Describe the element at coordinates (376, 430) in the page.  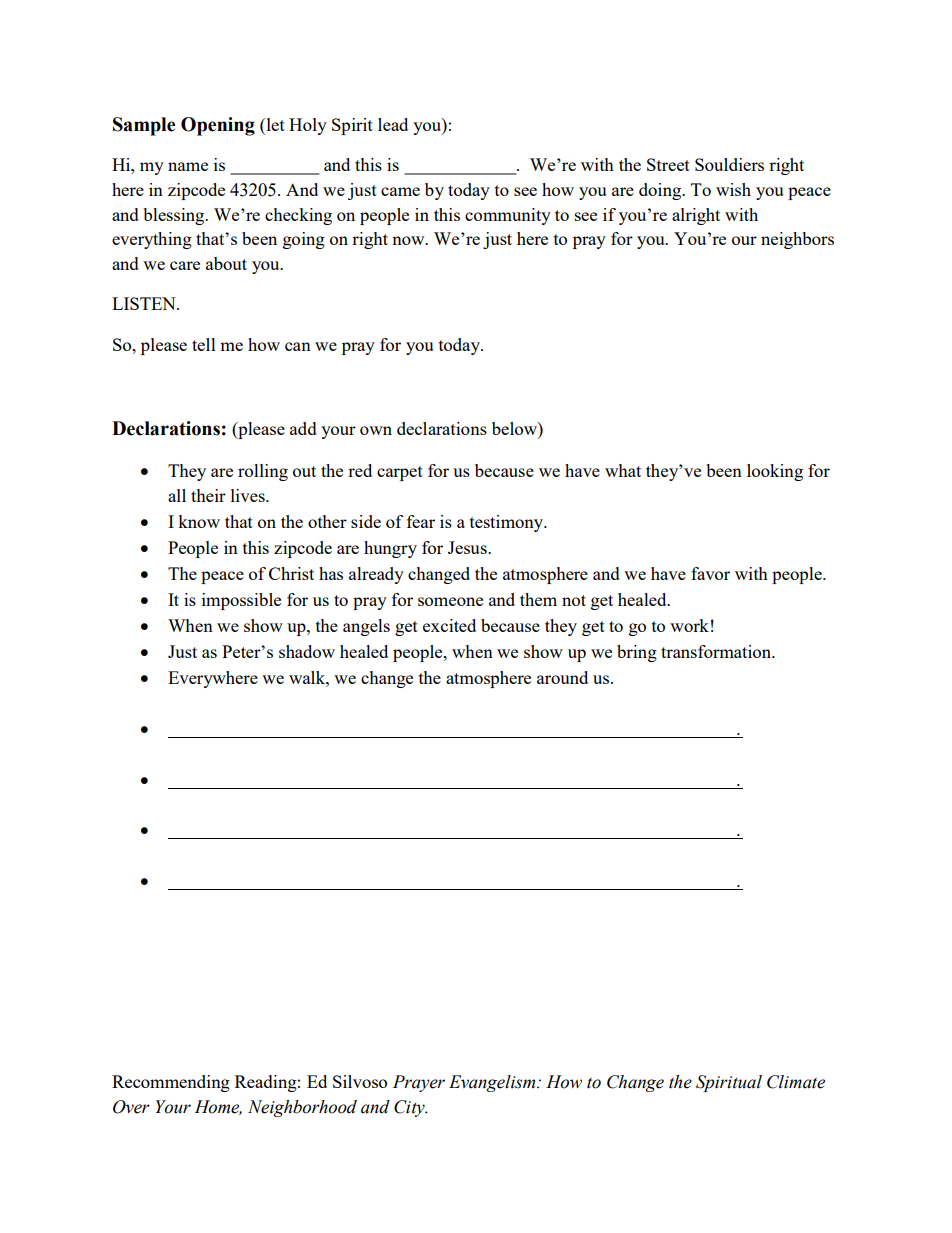
I see `own` at that location.
